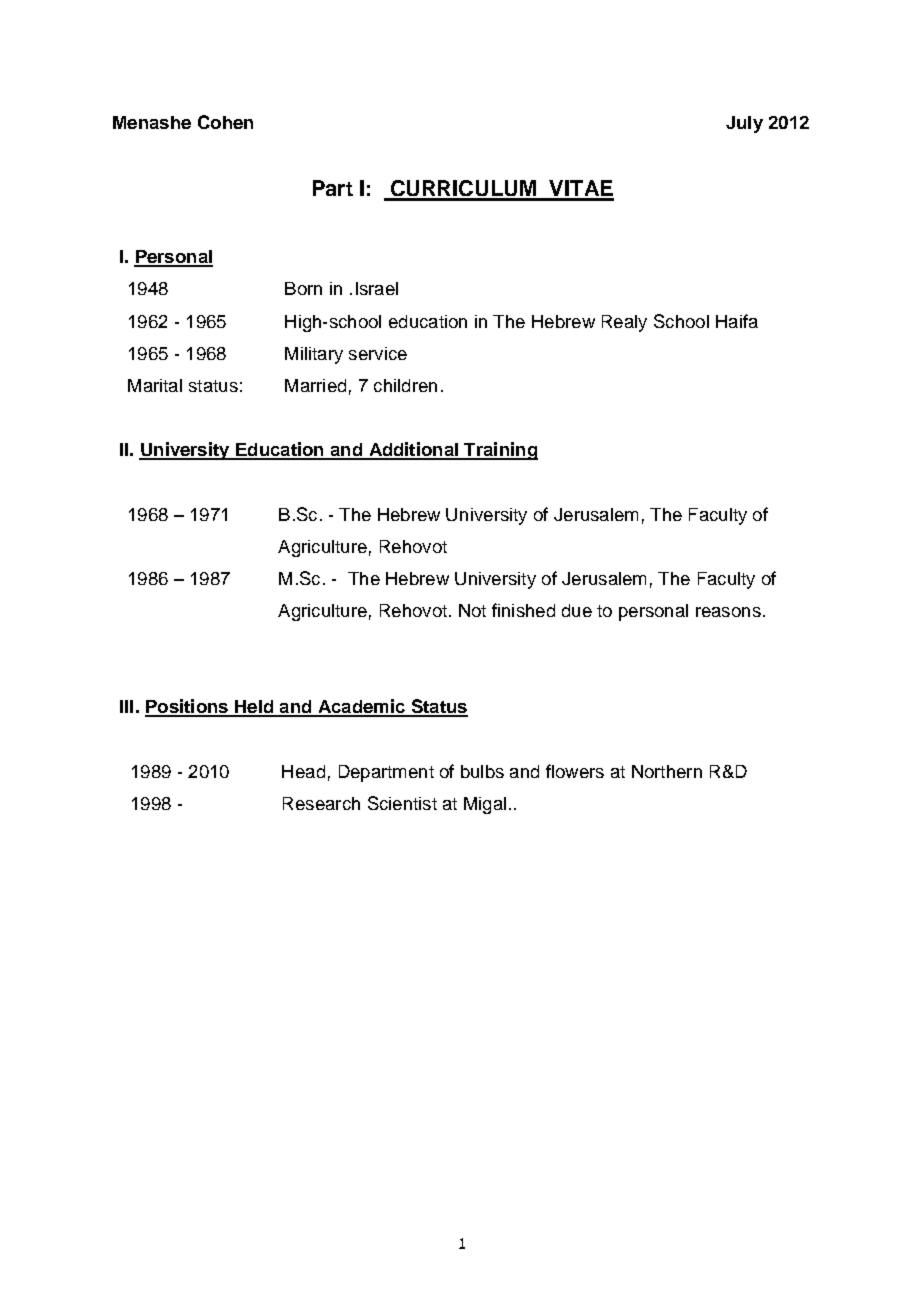 The width and height of the page is (924, 1308). Describe the element at coordinates (744, 124) in the page. I see `July` at that location.
